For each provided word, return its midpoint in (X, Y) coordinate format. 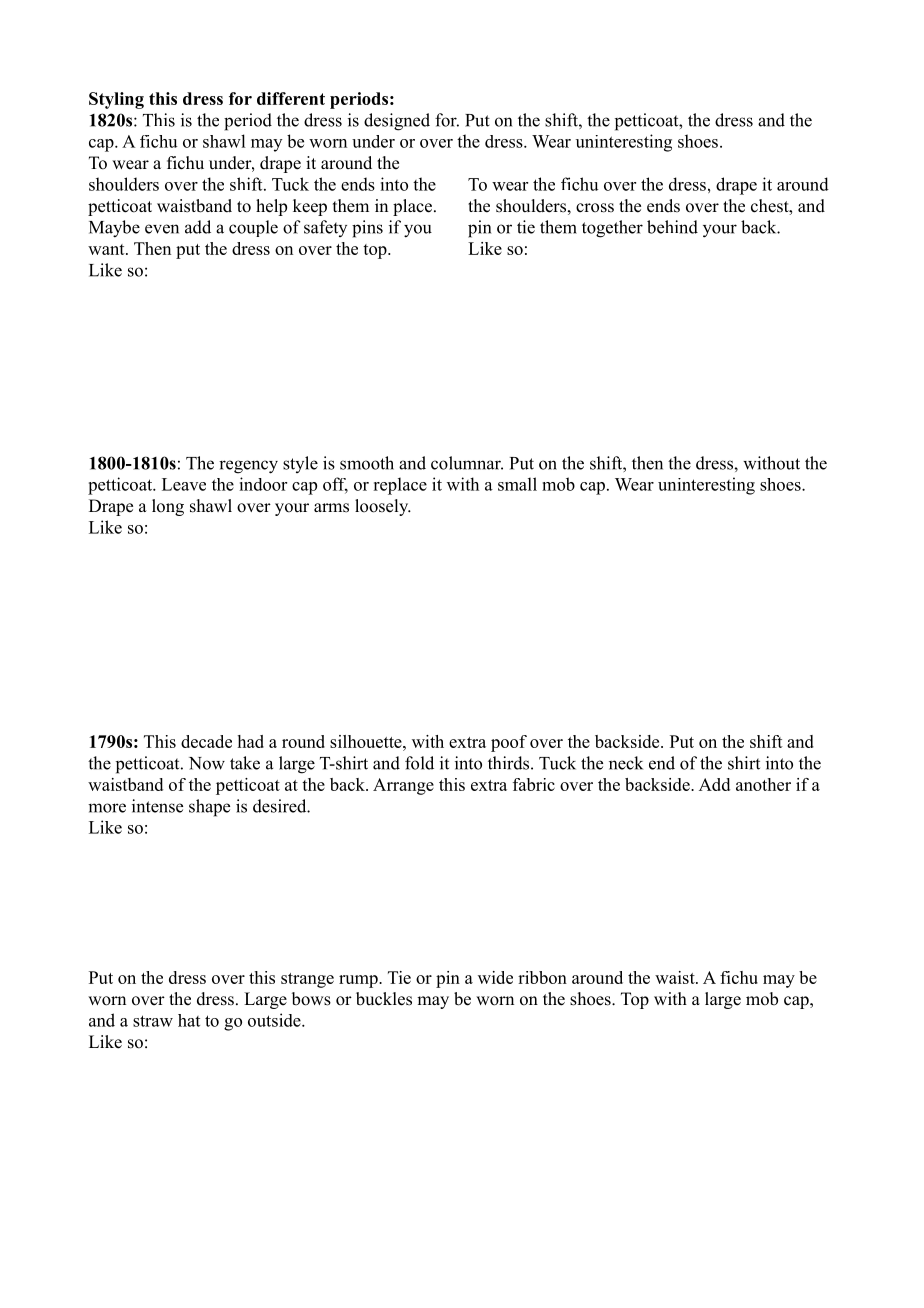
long (168, 507)
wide (495, 977)
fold (419, 763)
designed (397, 122)
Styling (116, 100)
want (107, 249)
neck (626, 763)
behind (672, 227)
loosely (383, 507)
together (612, 229)
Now (207, 763)
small (517, 484)
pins (367, 229)
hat (189, 1020)
